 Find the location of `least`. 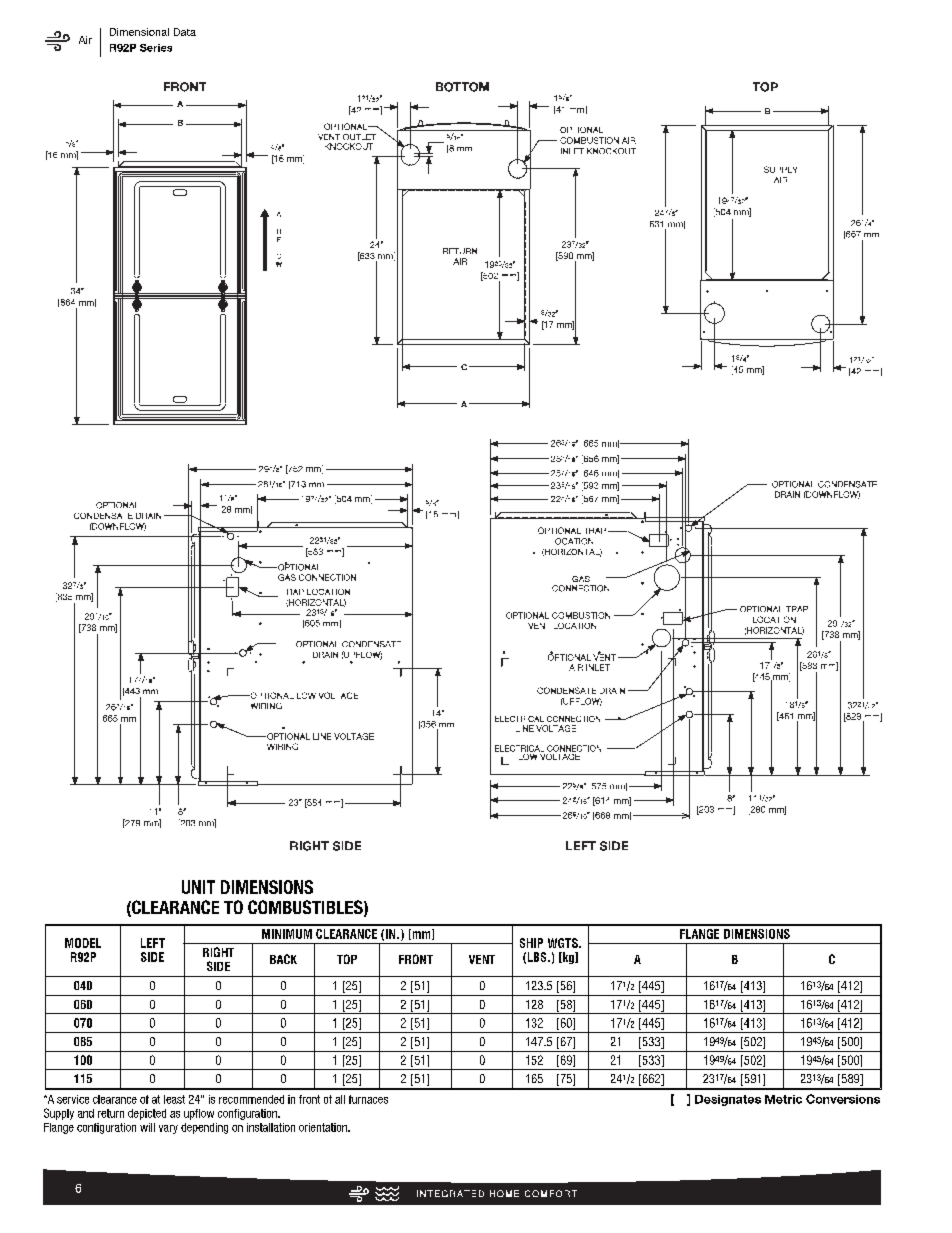

least is located at coordinates (174, 1099).
